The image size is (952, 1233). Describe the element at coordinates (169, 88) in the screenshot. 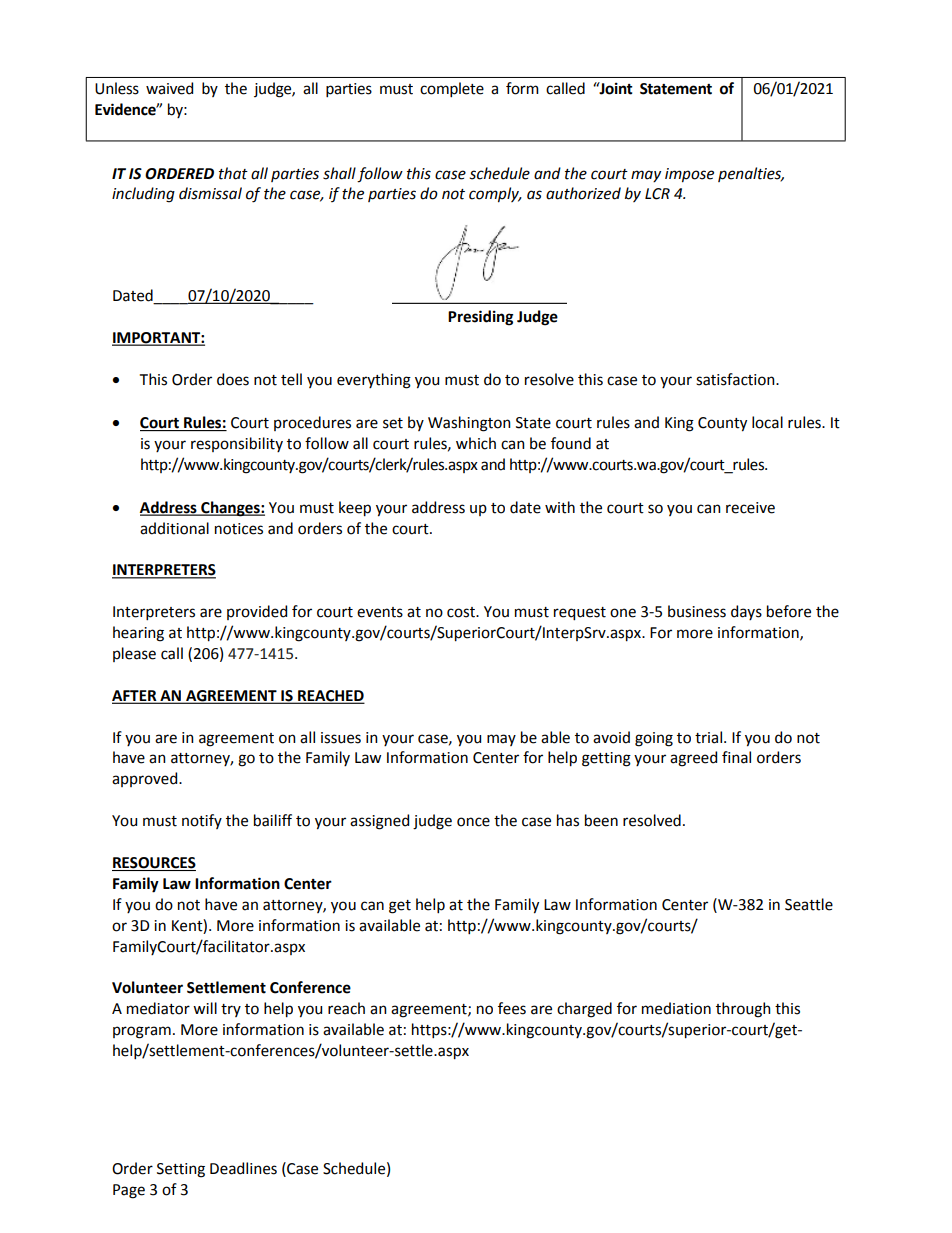

I see `waived` at that location.
